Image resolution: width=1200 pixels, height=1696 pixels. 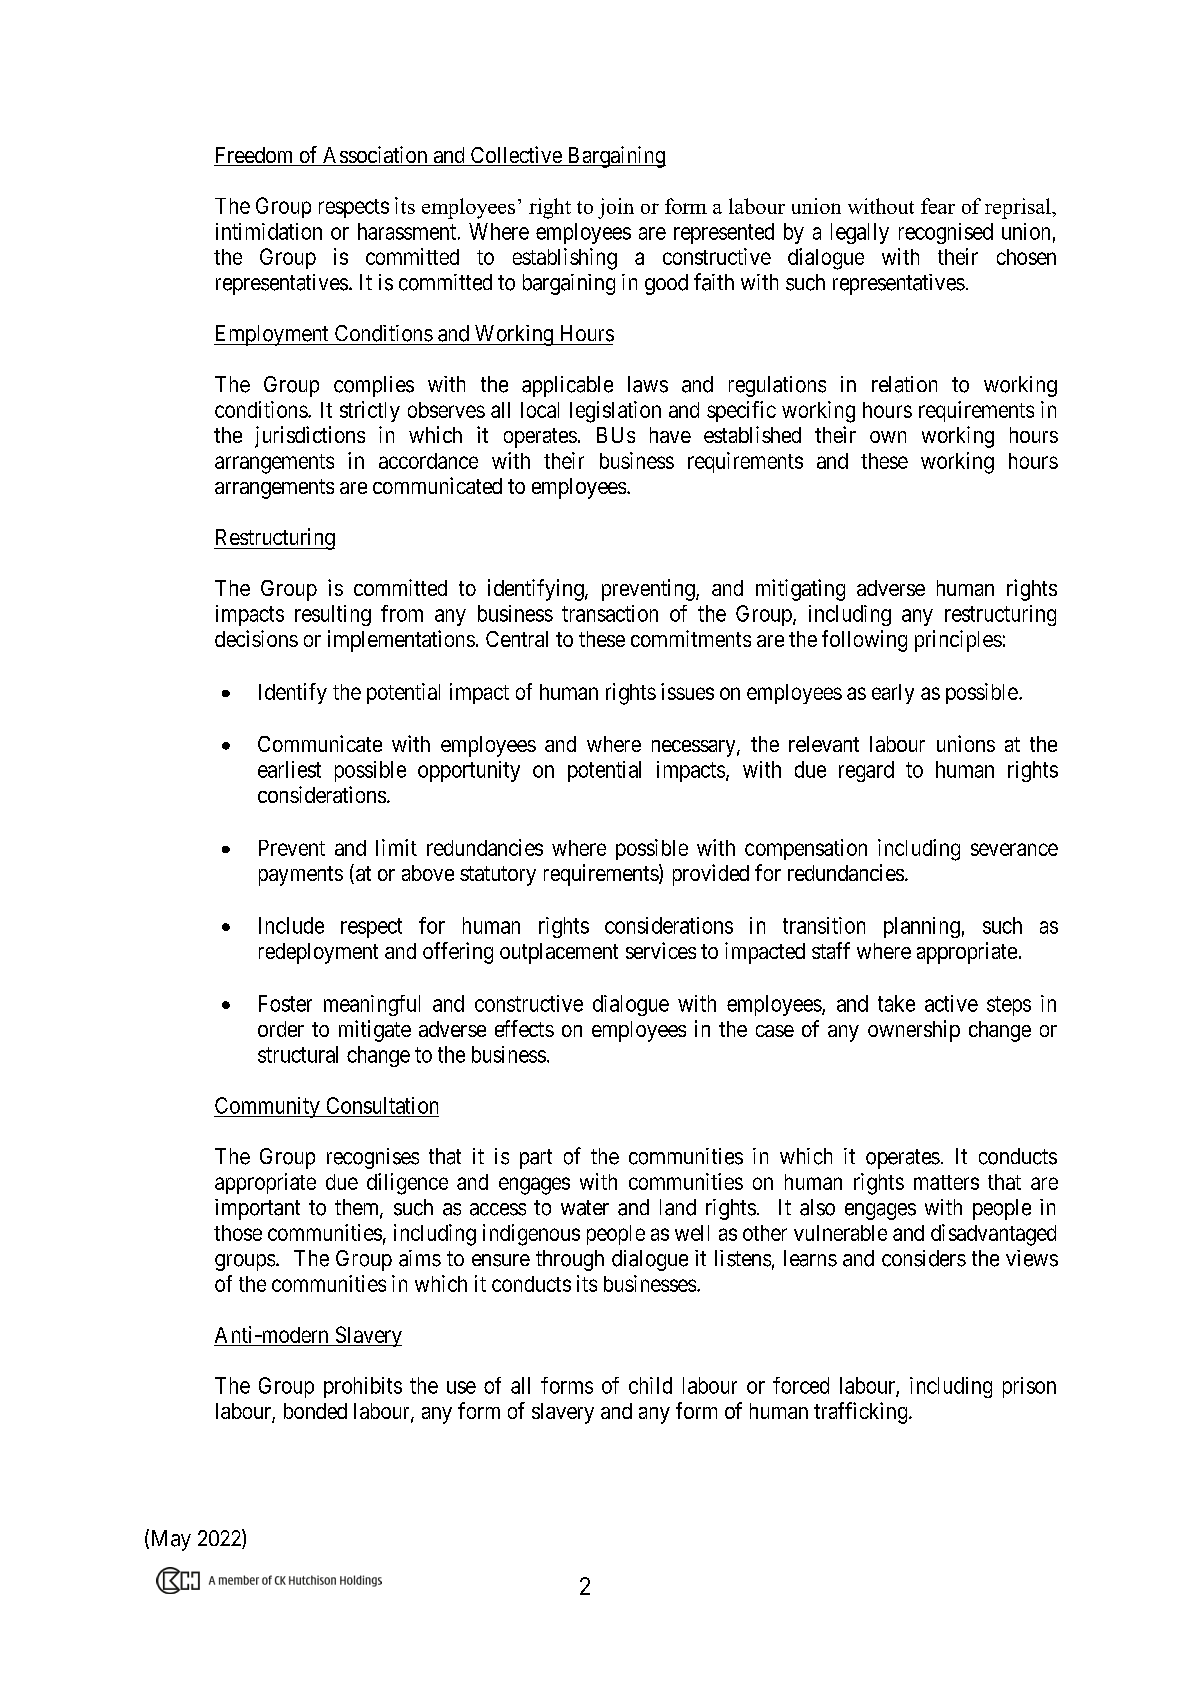 I want to click on Association, so click(x=375, y=156).
